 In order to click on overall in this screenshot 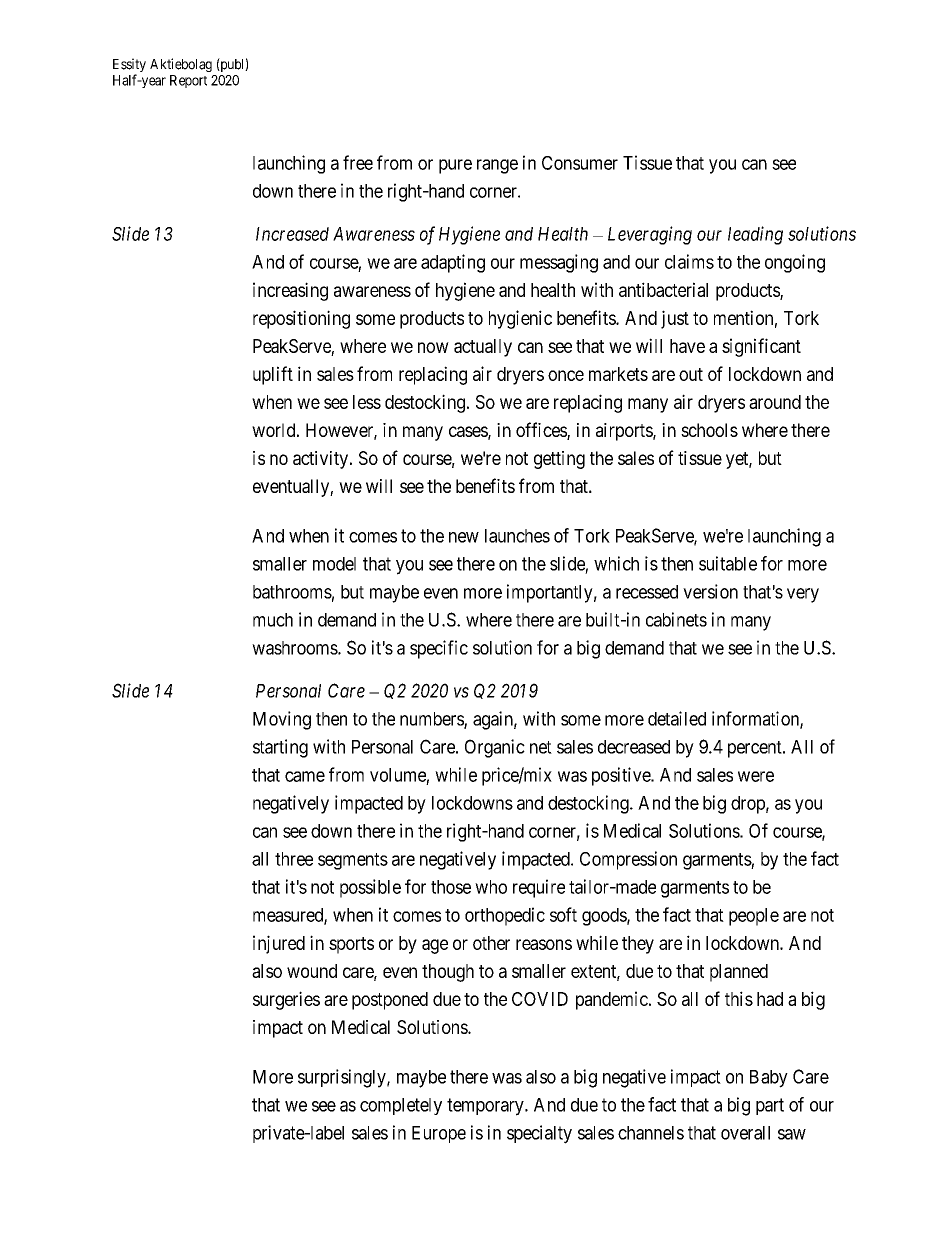, I will do `click(745, 1133)`.
